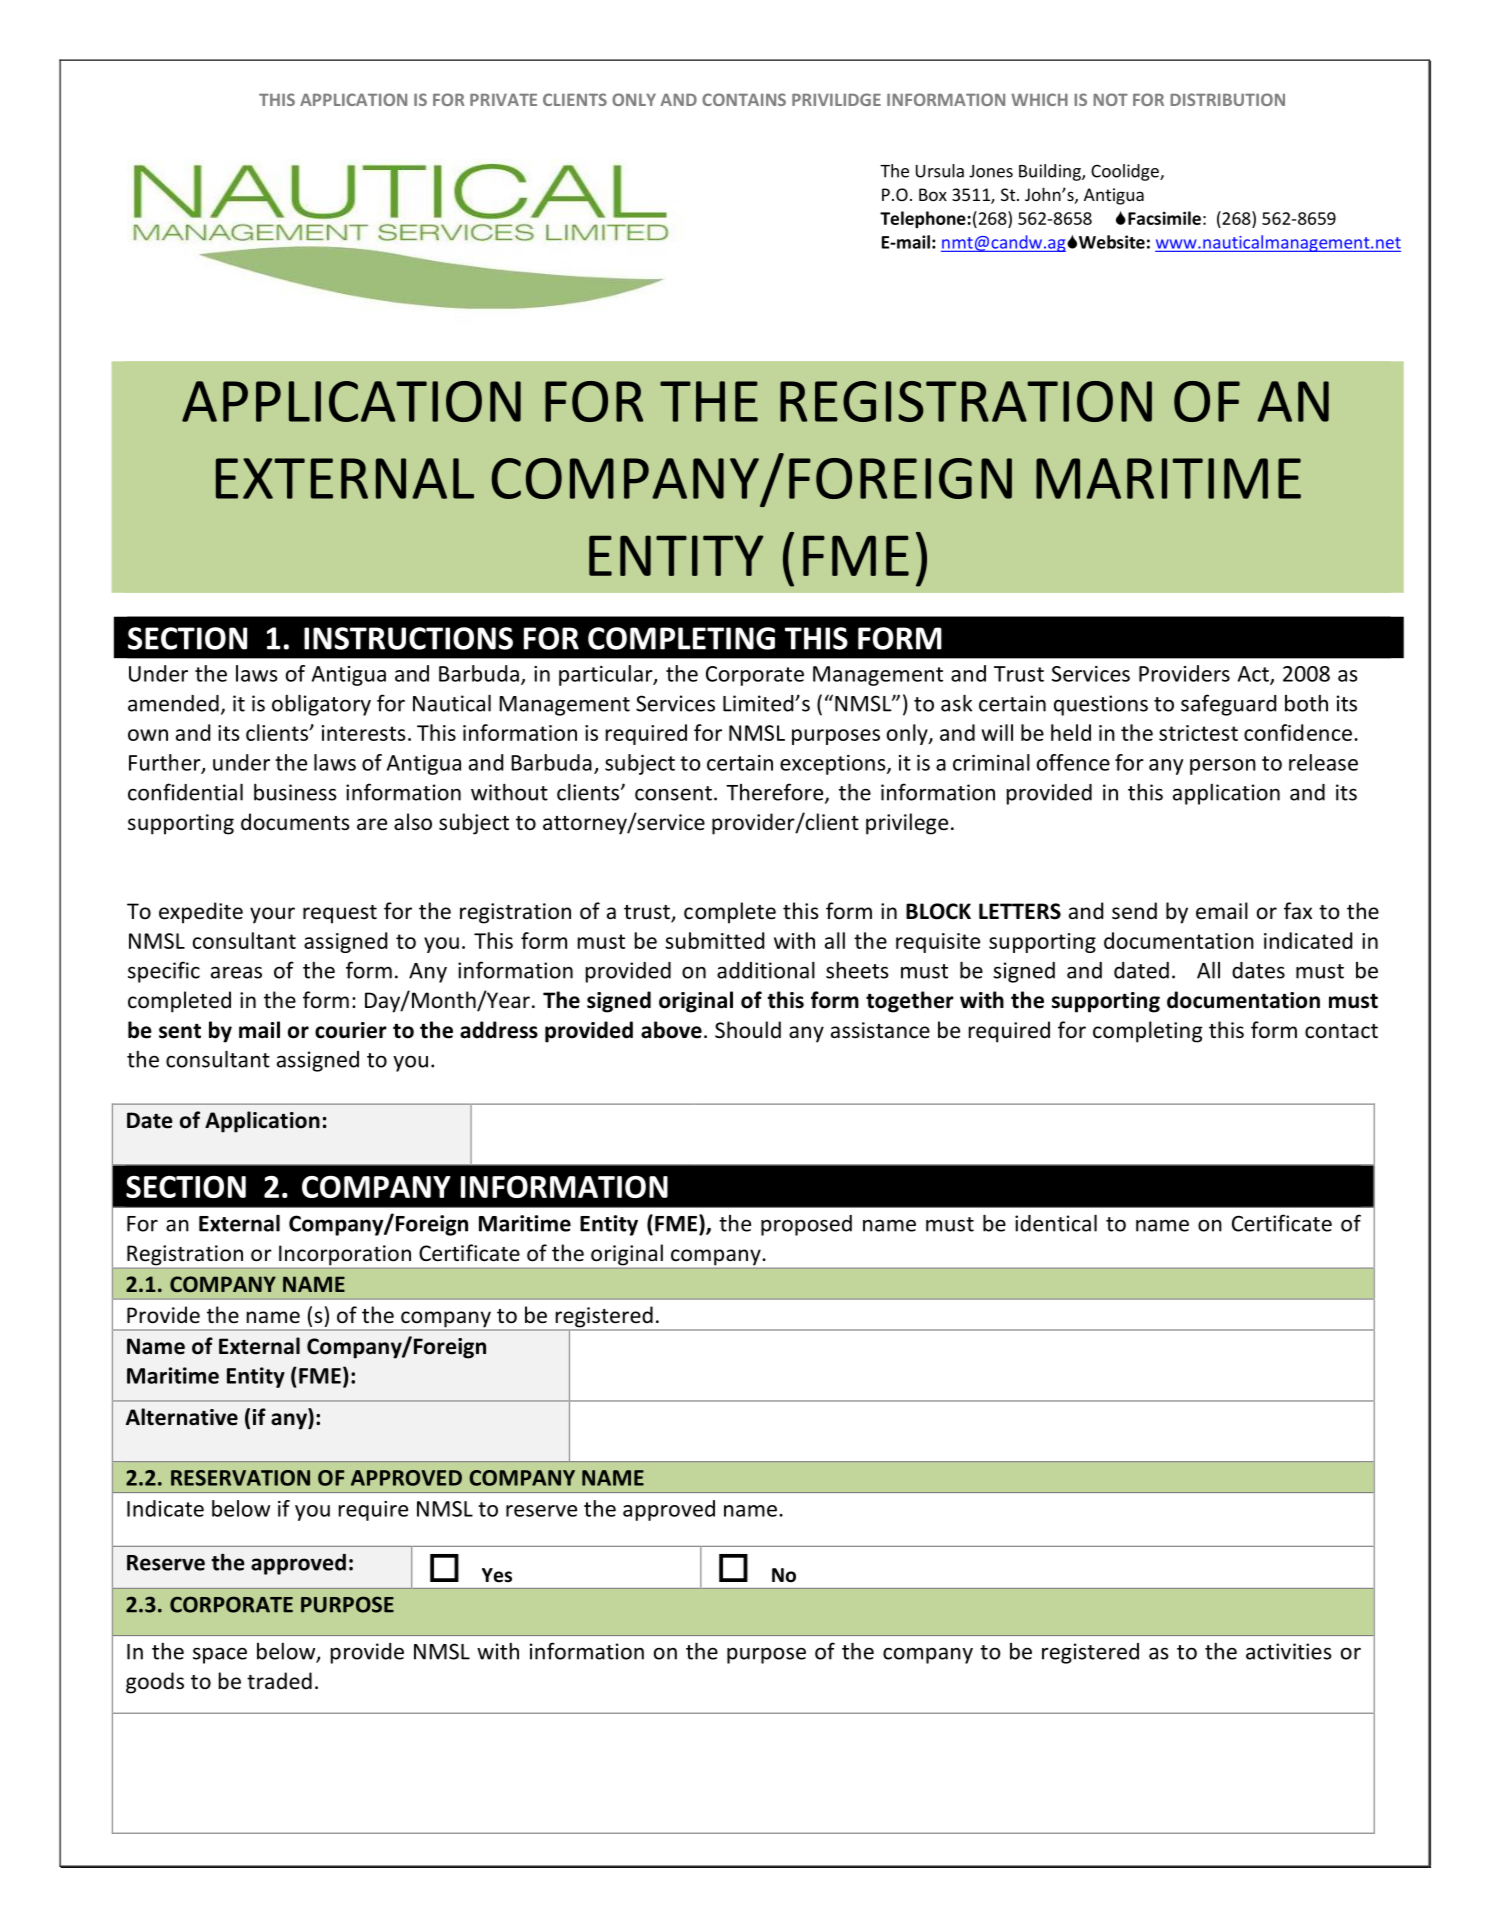  What do you see at coordinates (956, 703) in the page?
I see `ask` at bounding box center [956, 703].
